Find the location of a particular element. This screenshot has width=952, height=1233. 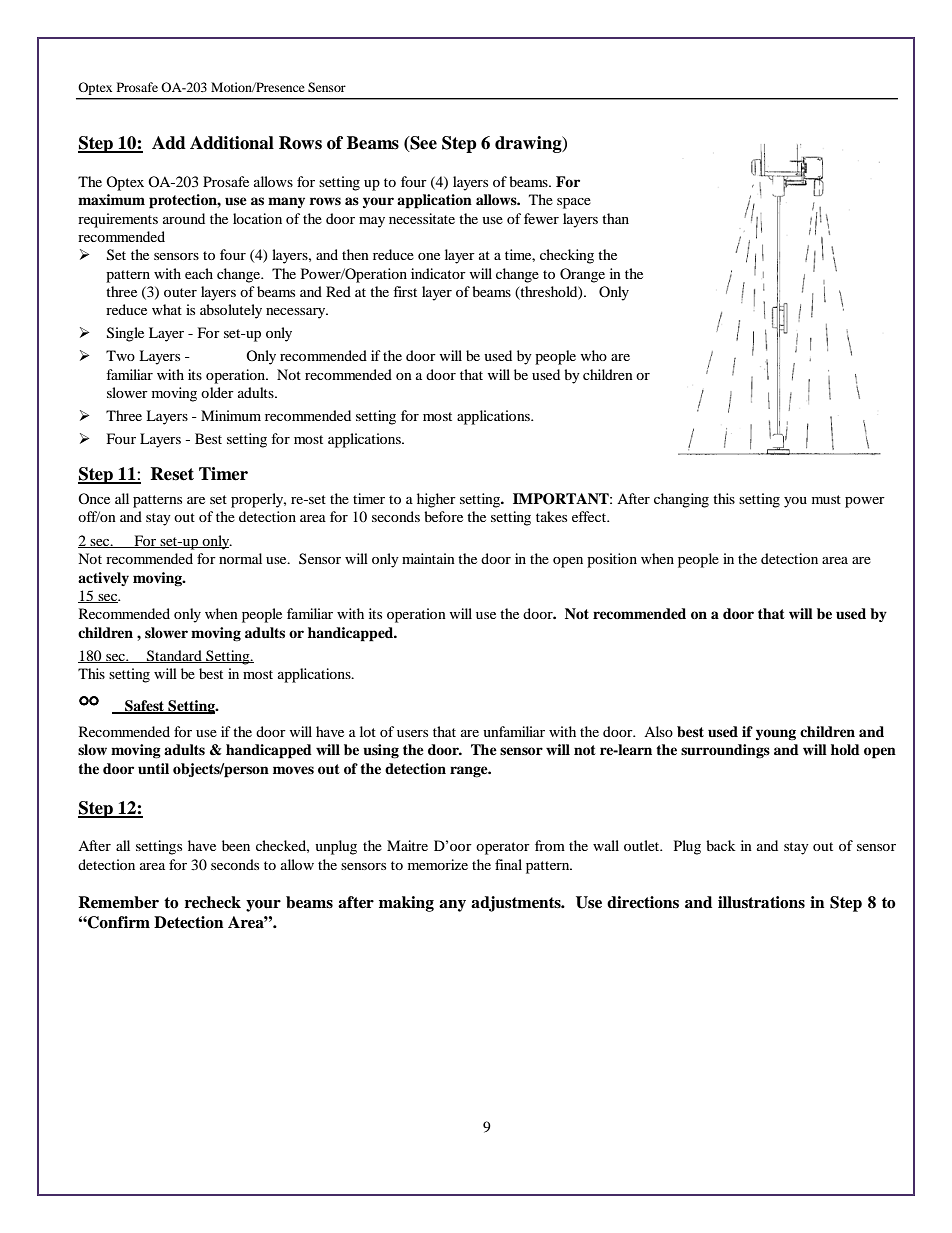

Standard is located at coordinates (174, 656).
